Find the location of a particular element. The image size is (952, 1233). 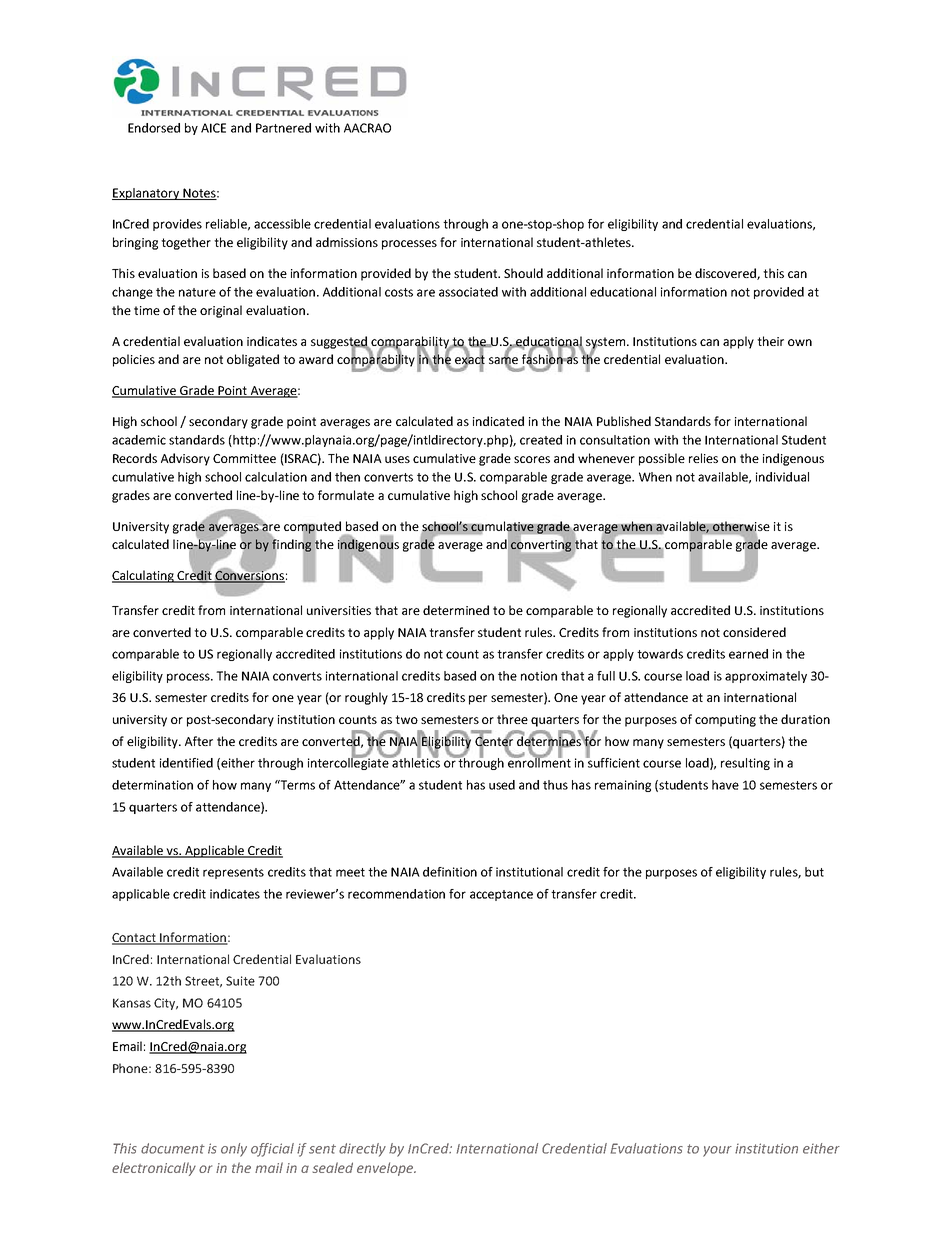

your is located at coordinates (717, 1151).
